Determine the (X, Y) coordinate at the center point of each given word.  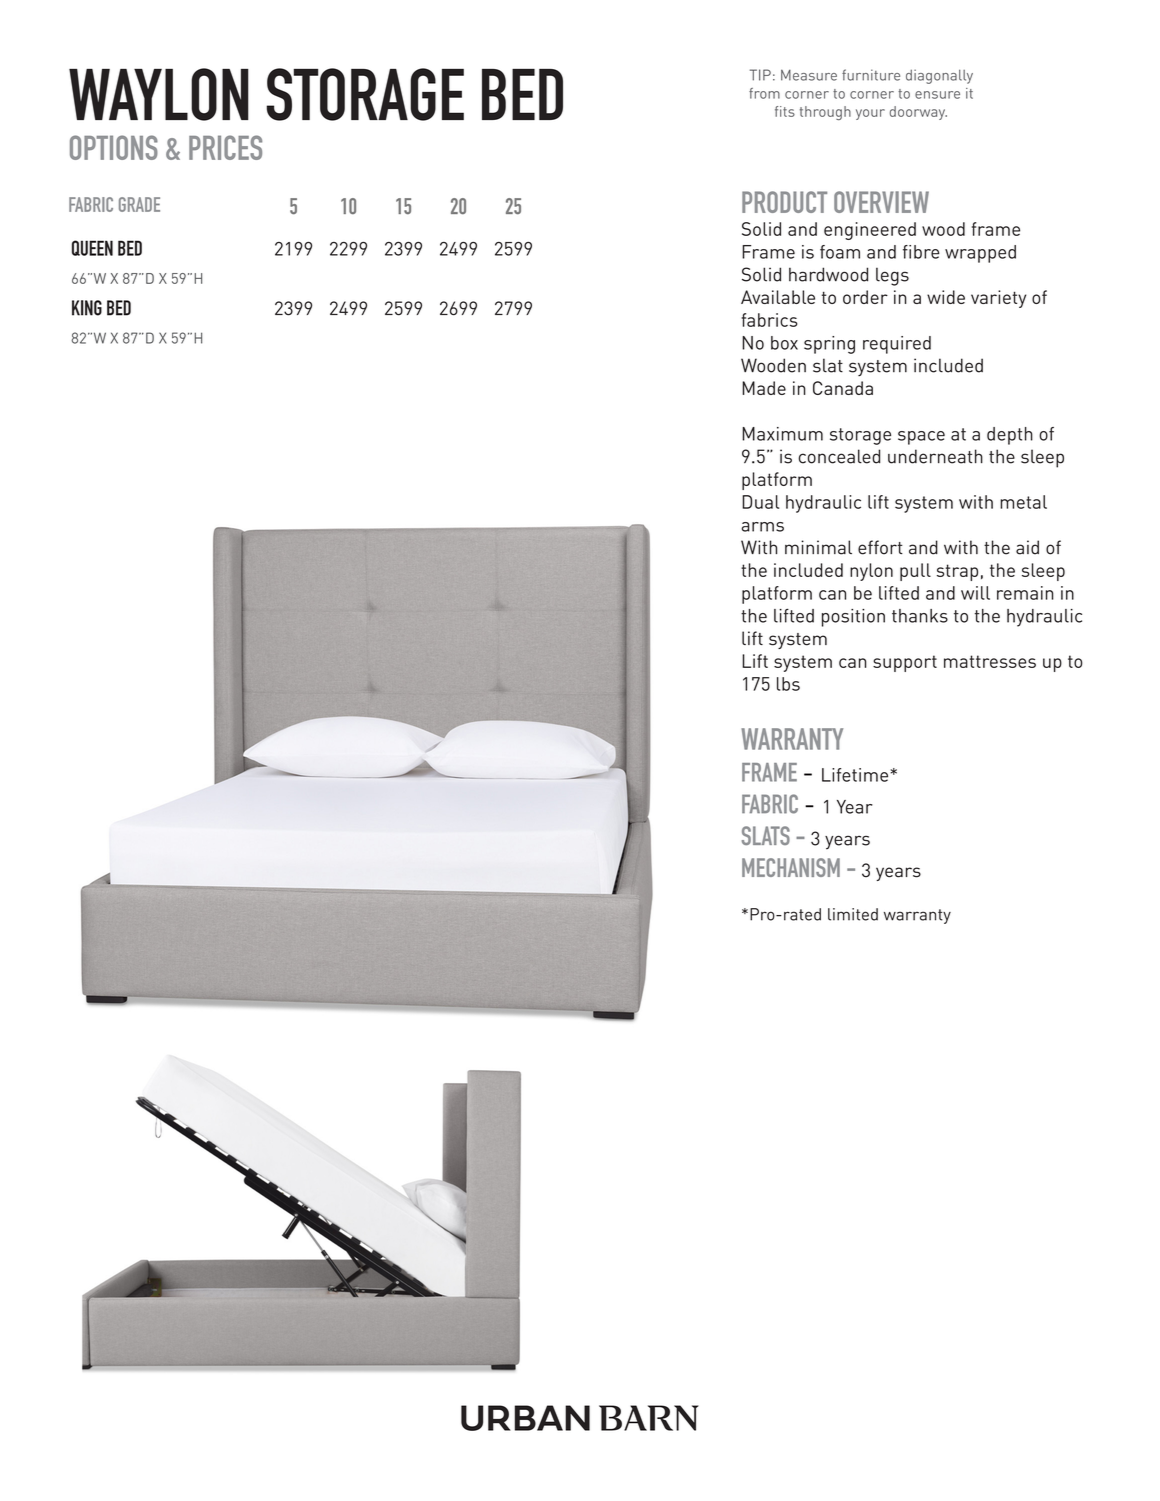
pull (915, 572)
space (921, 438)
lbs (788, 684)
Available (778, 297)
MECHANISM (791, 867)
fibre (921, 252)
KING (87, 308)
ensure (937, 95)
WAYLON (159, 94)
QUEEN (92, 248)
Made (764, 388)
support (905, 663)
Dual (760, 502)
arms (763, 527)
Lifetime (855, 775)
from (764, 93)
